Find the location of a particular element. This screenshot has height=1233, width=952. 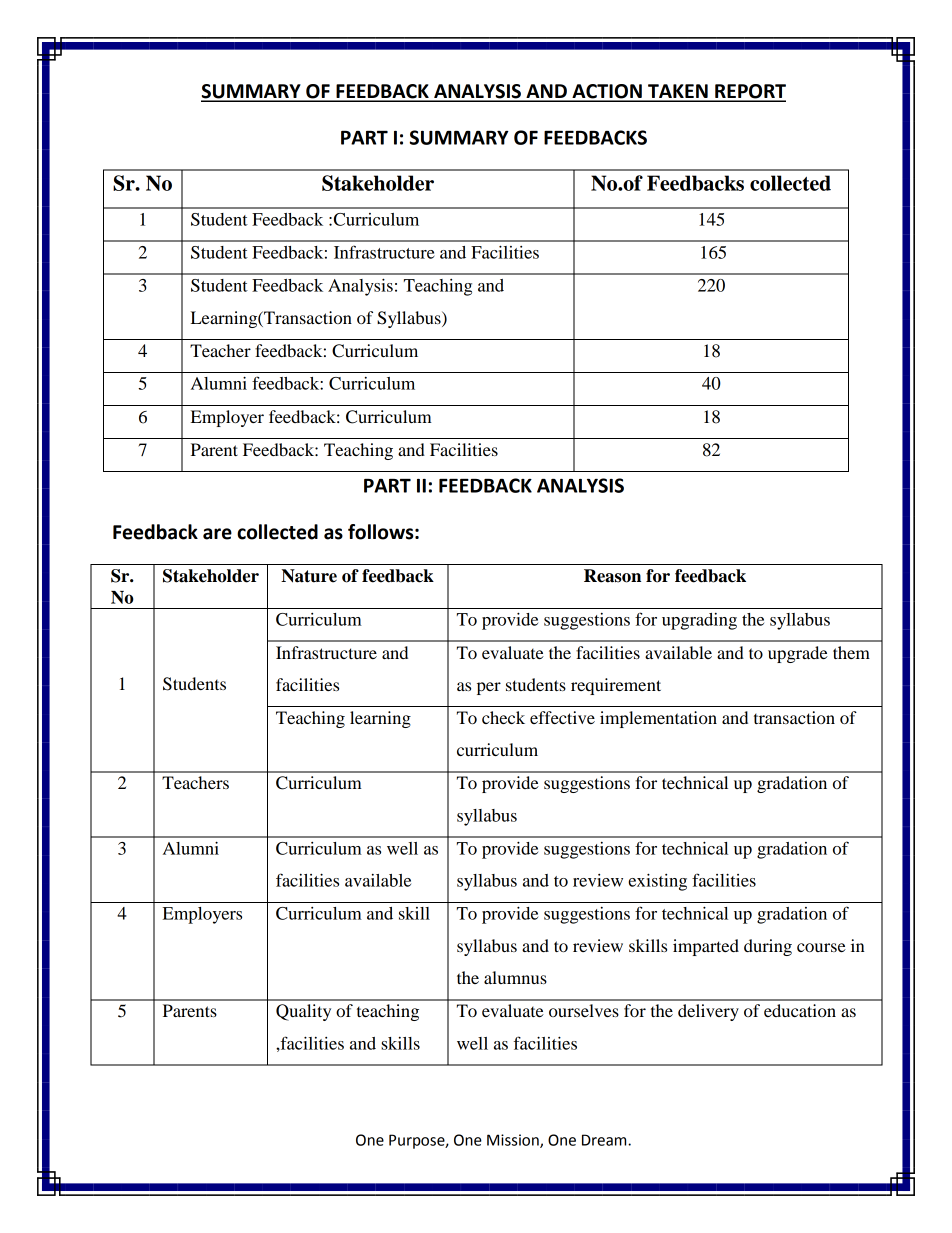

during is located at coordinates (768, 947).
